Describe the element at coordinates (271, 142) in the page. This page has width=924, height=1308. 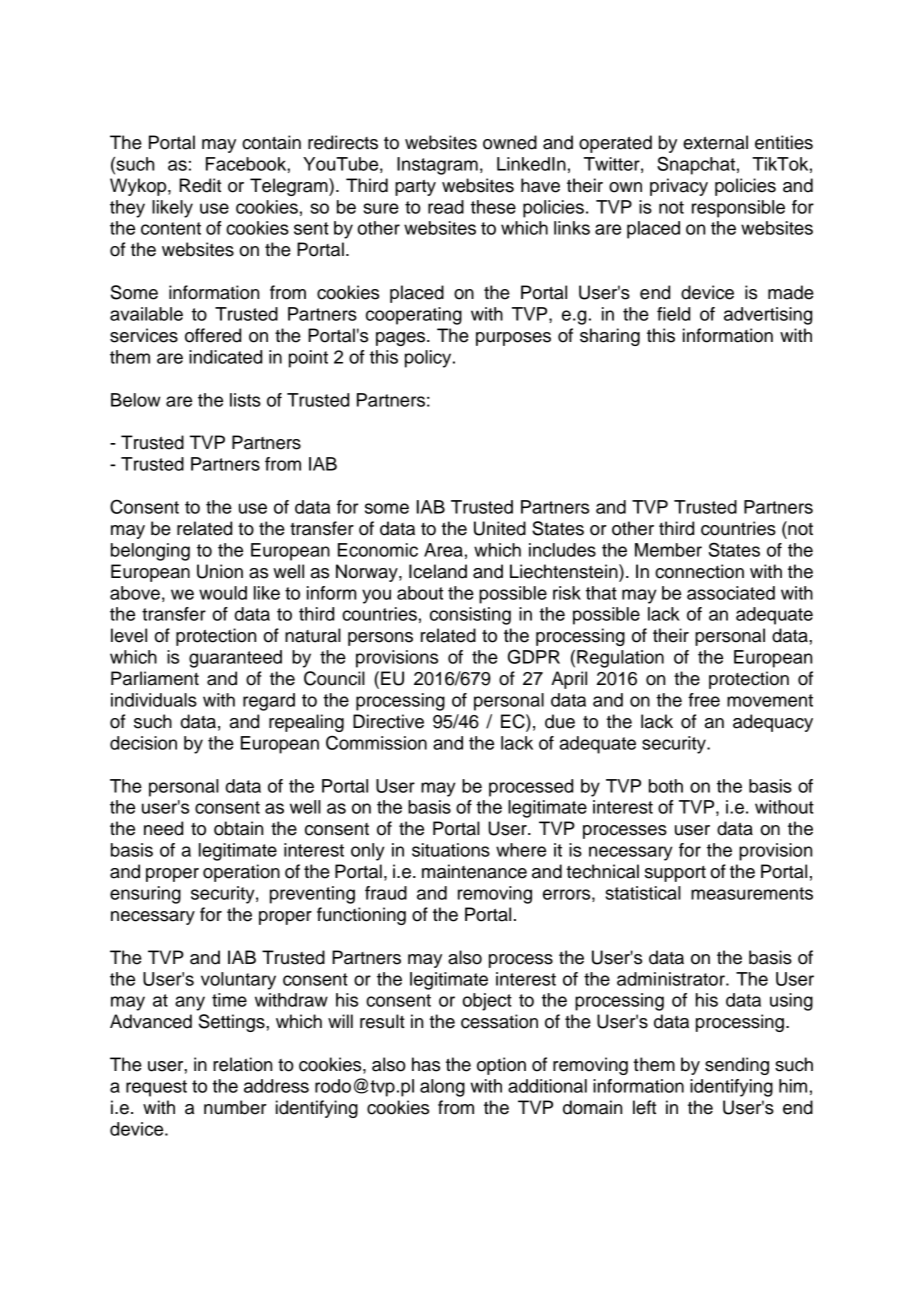
I see `contain` at that location.
